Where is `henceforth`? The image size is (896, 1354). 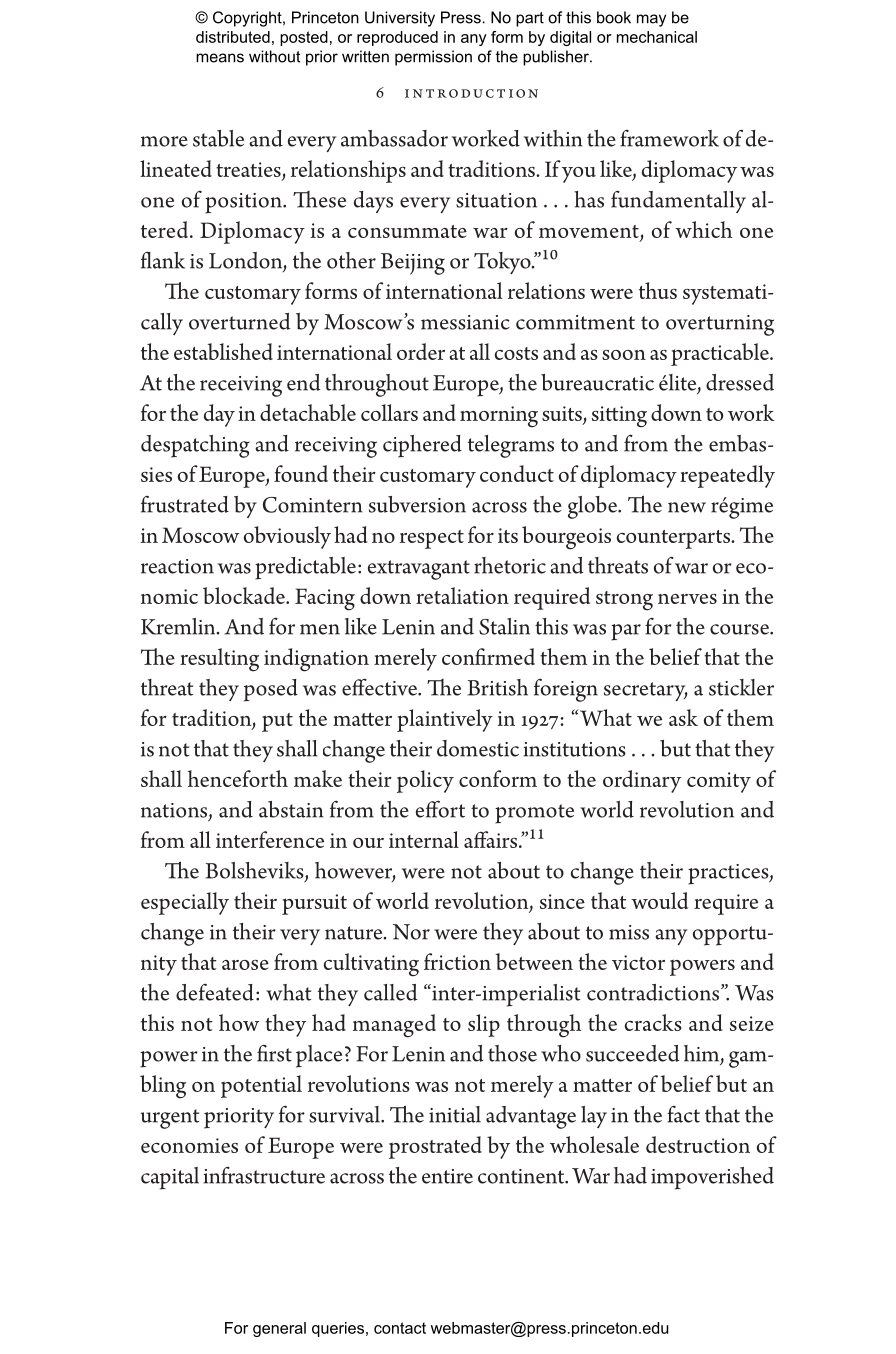
henceforth is located at coordinates (238, 778).
